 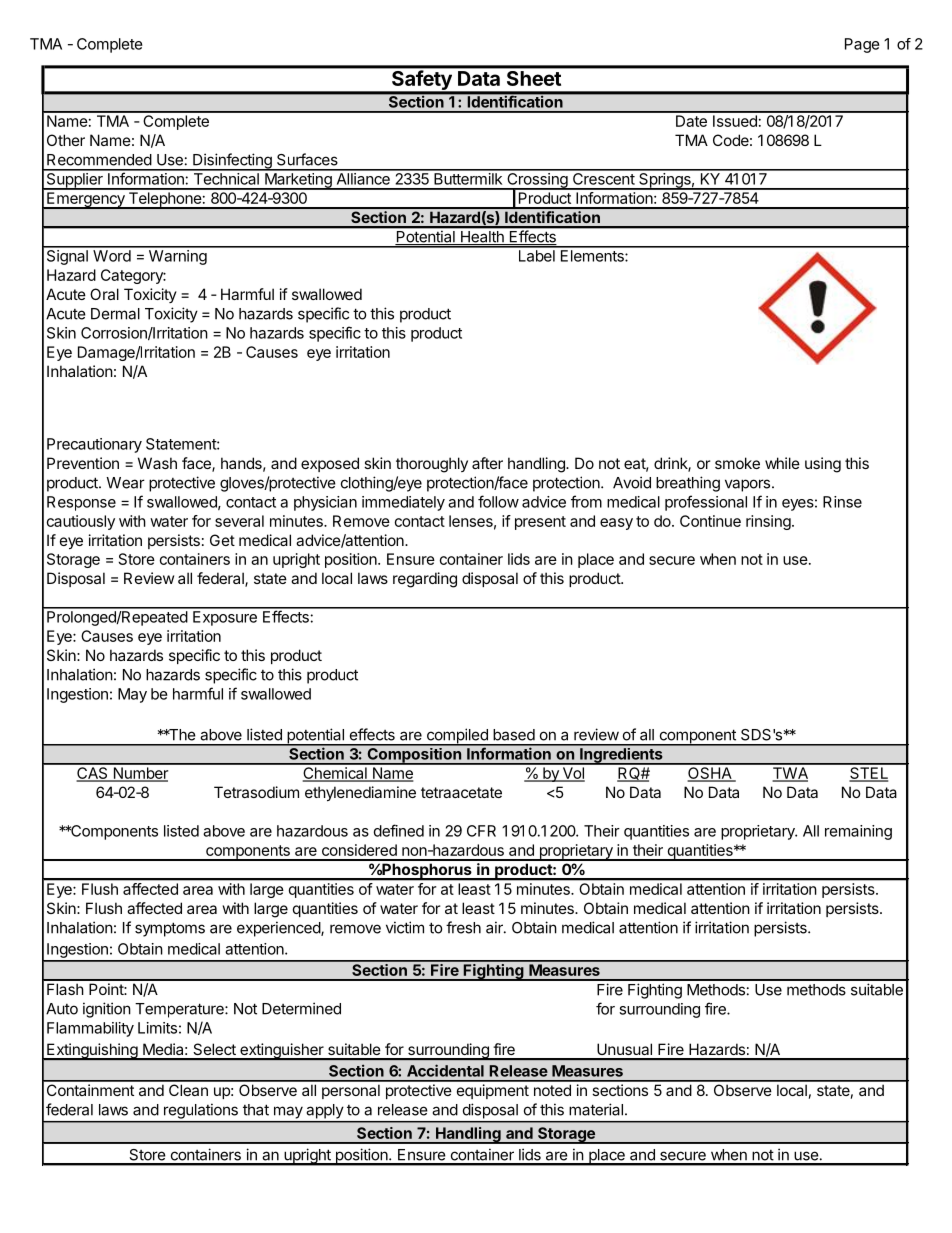 What do you see at coordinates (445, 1070) in the screenshot?
I see `Accidental` at bounding box center [445, 1070].
